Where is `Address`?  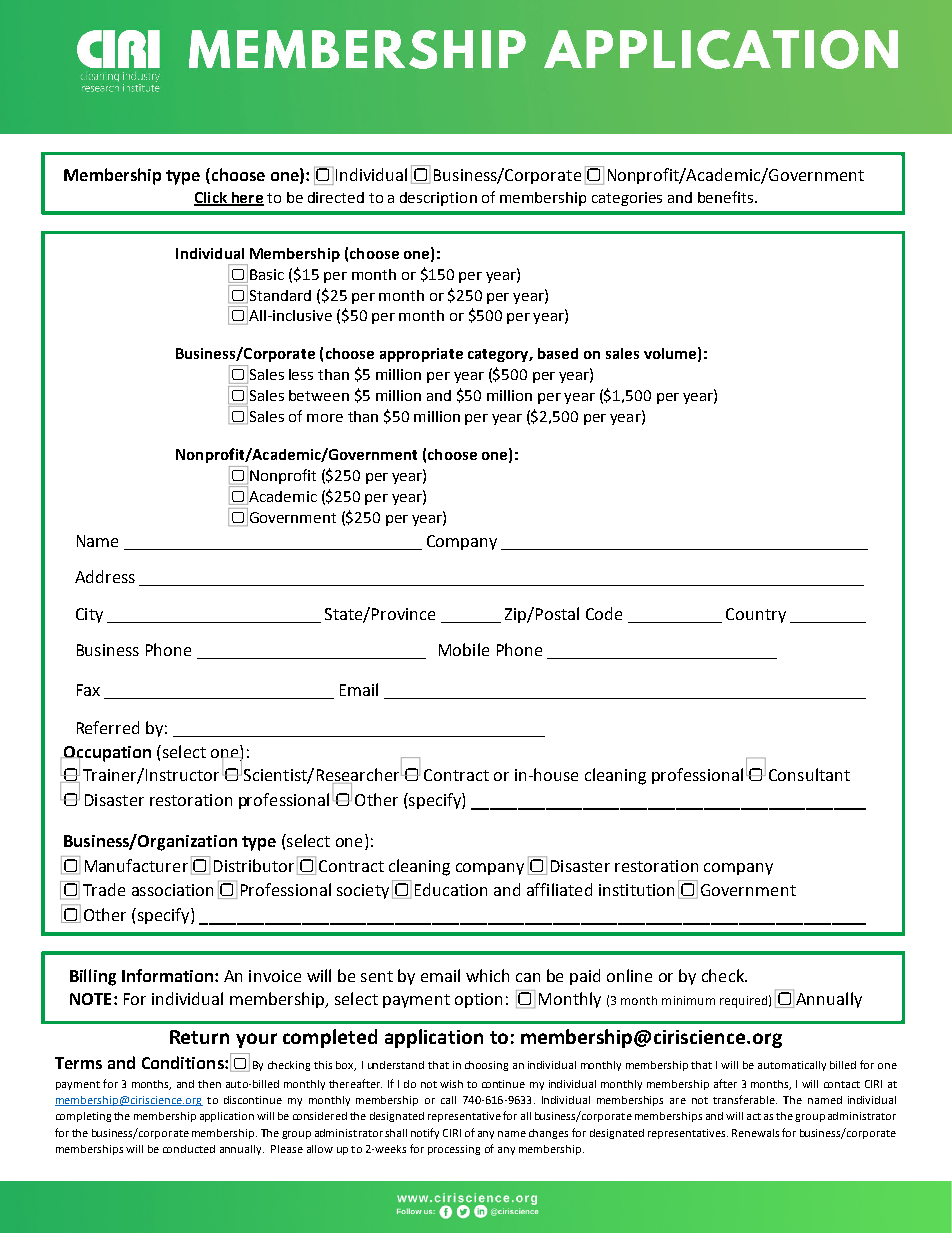
Address is located at coordinates (105, 576).
